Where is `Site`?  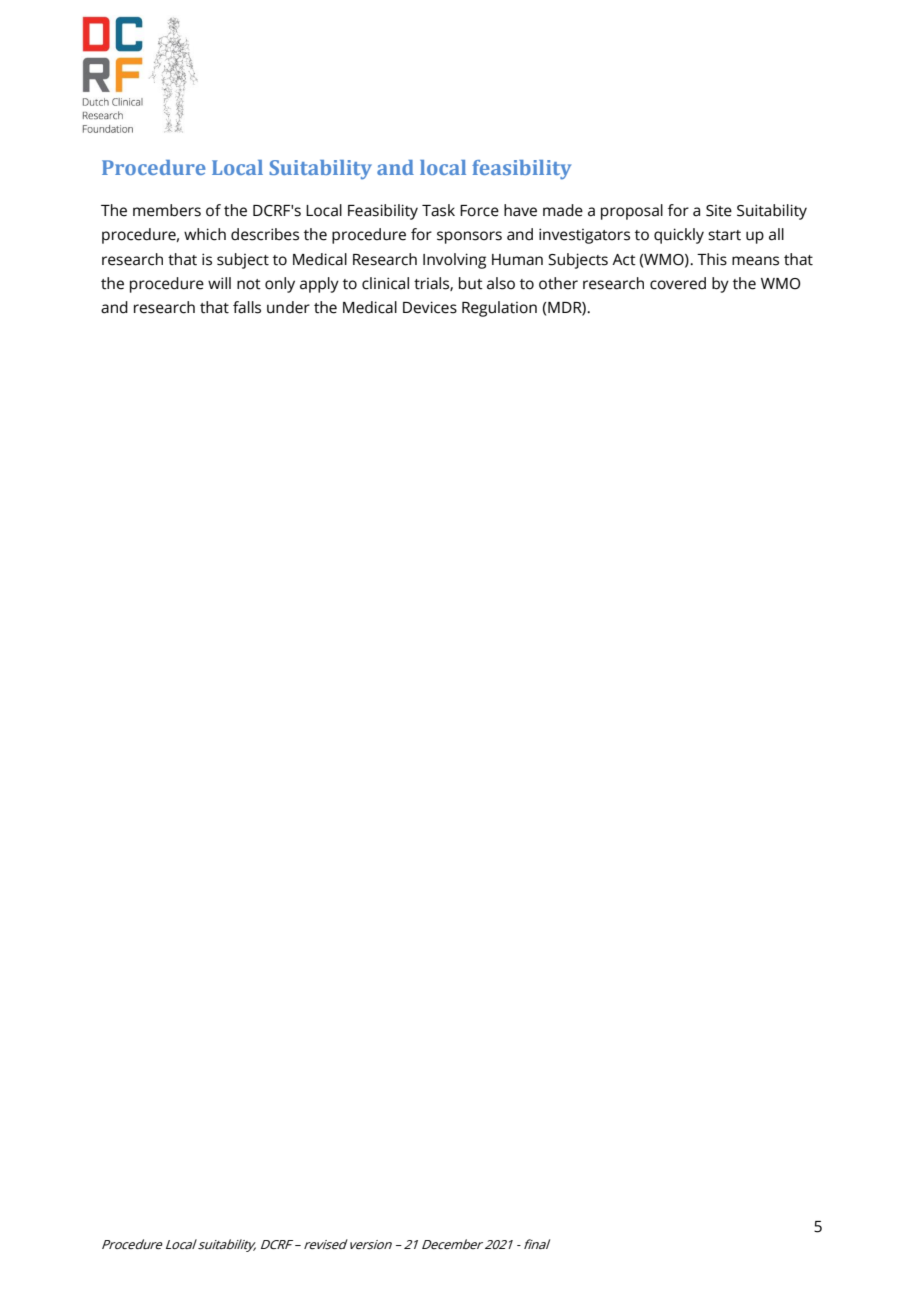
Site is located at coordinates (719, 211).
